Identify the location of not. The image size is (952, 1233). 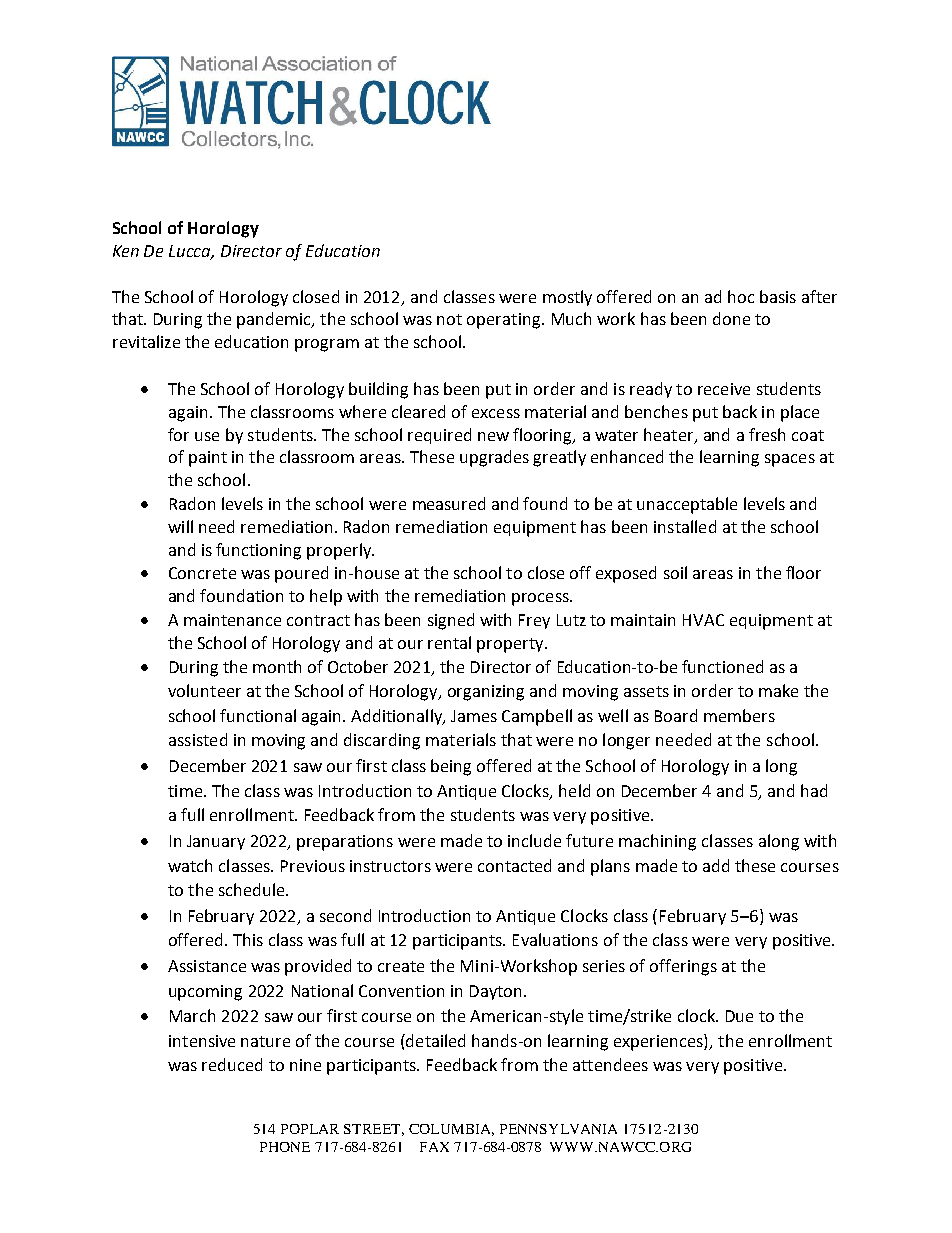
(449, 319).
